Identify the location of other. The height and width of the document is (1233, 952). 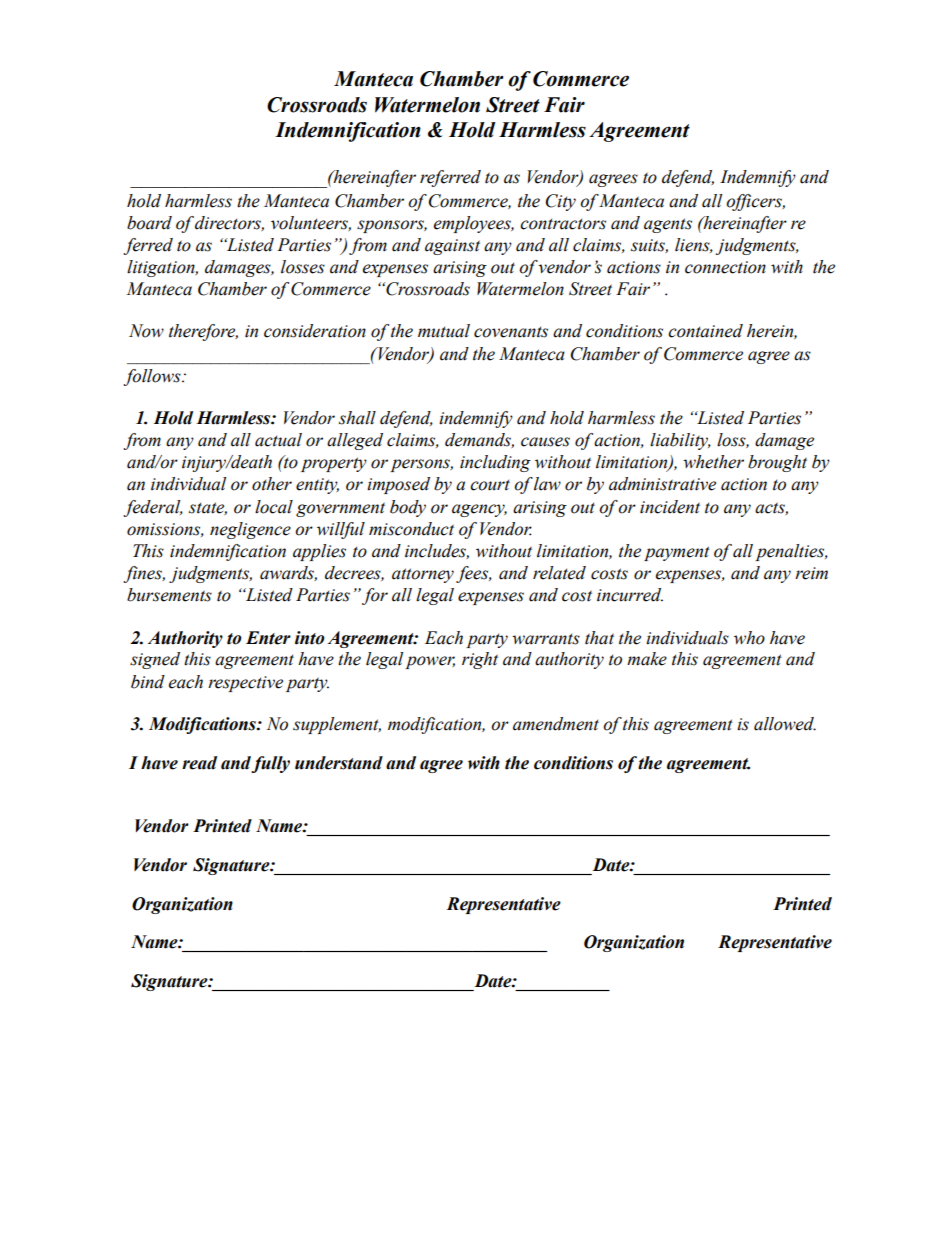
(272, 484).
